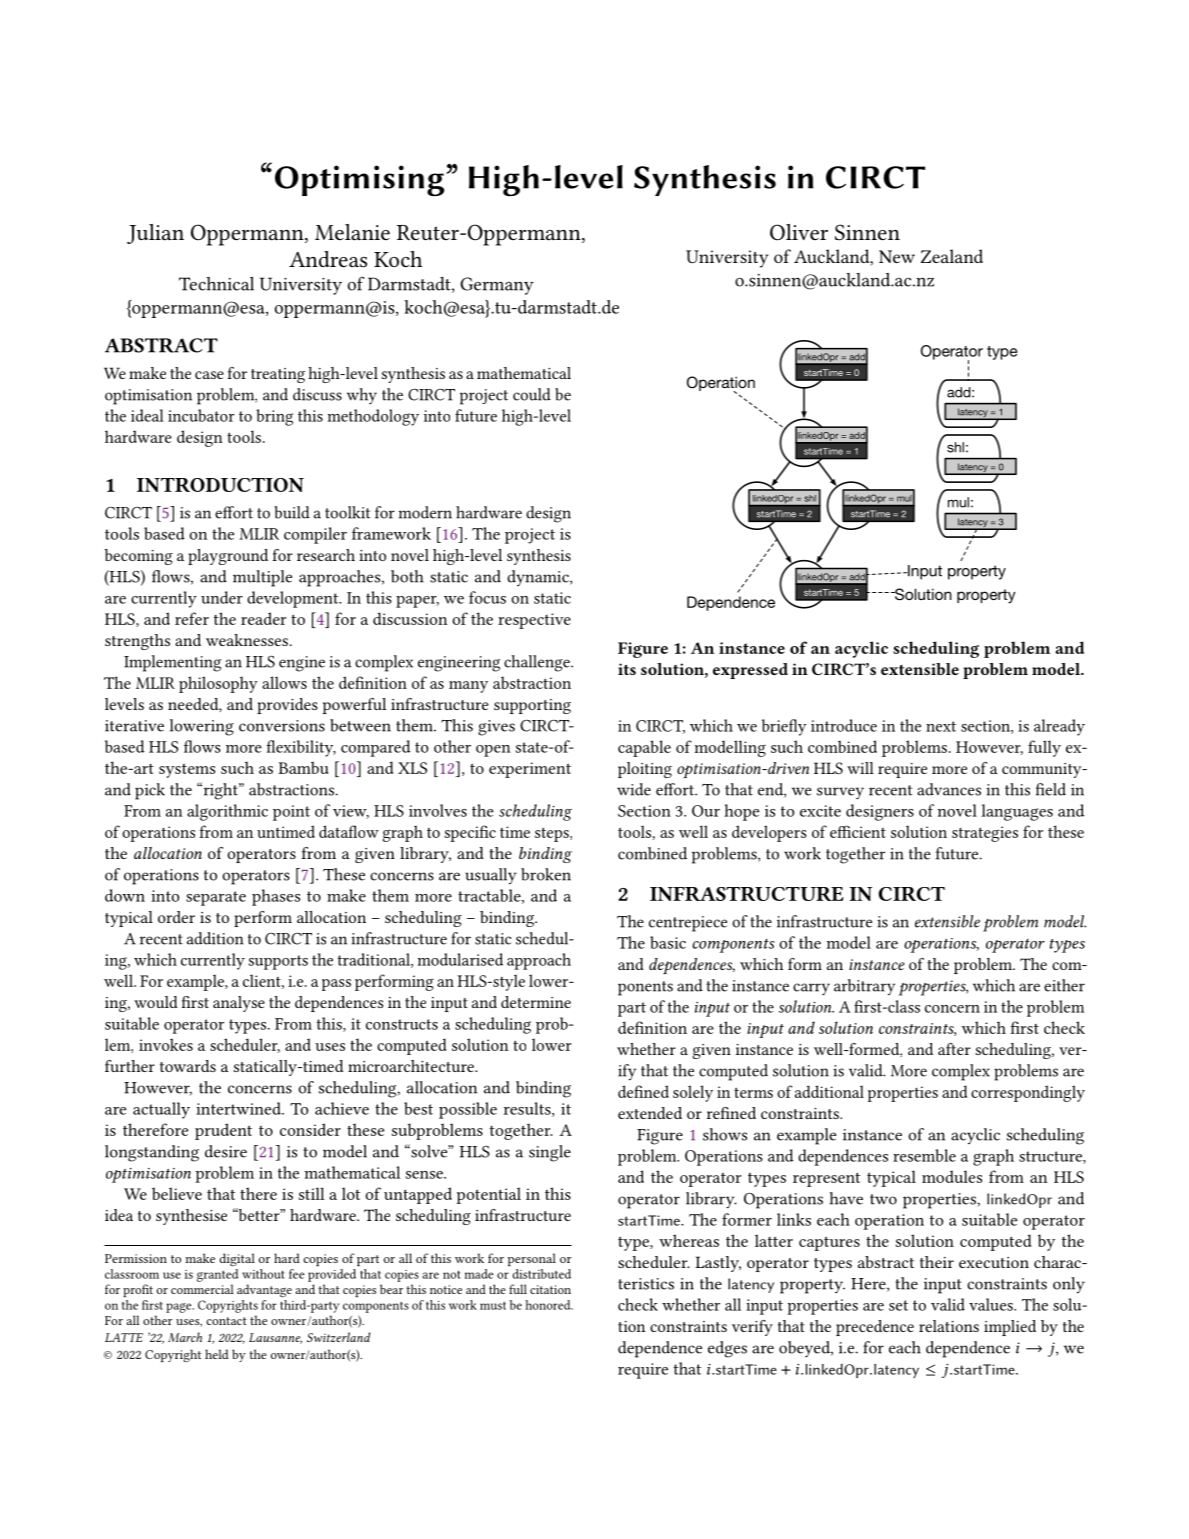  Describe the element at coordinates (155, 234) in the image. I see `Julian` at that location.
